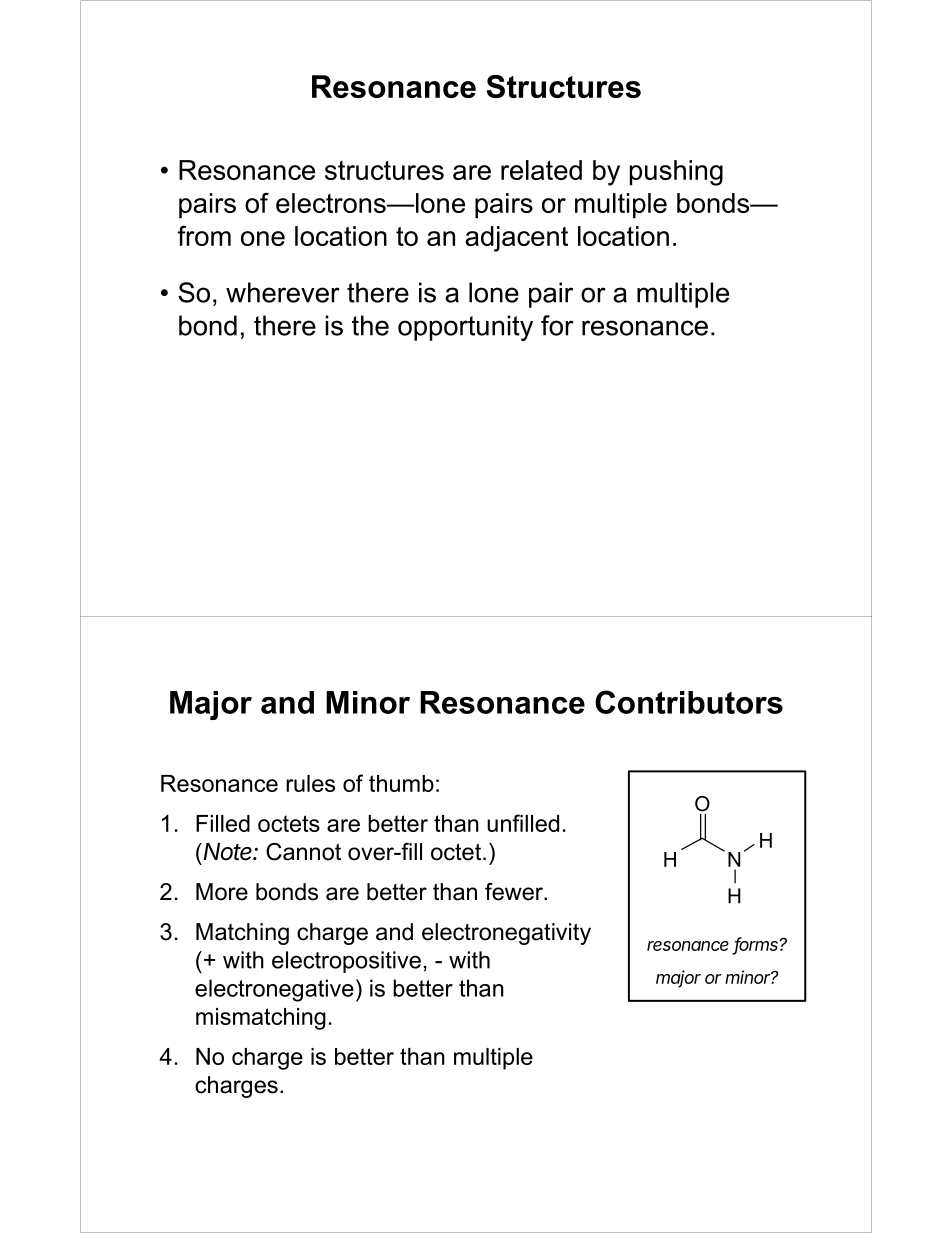  What do you see at coordinates (401, 783) in the screenshot?
I see `thumb` at bounding box center [401, 783].
